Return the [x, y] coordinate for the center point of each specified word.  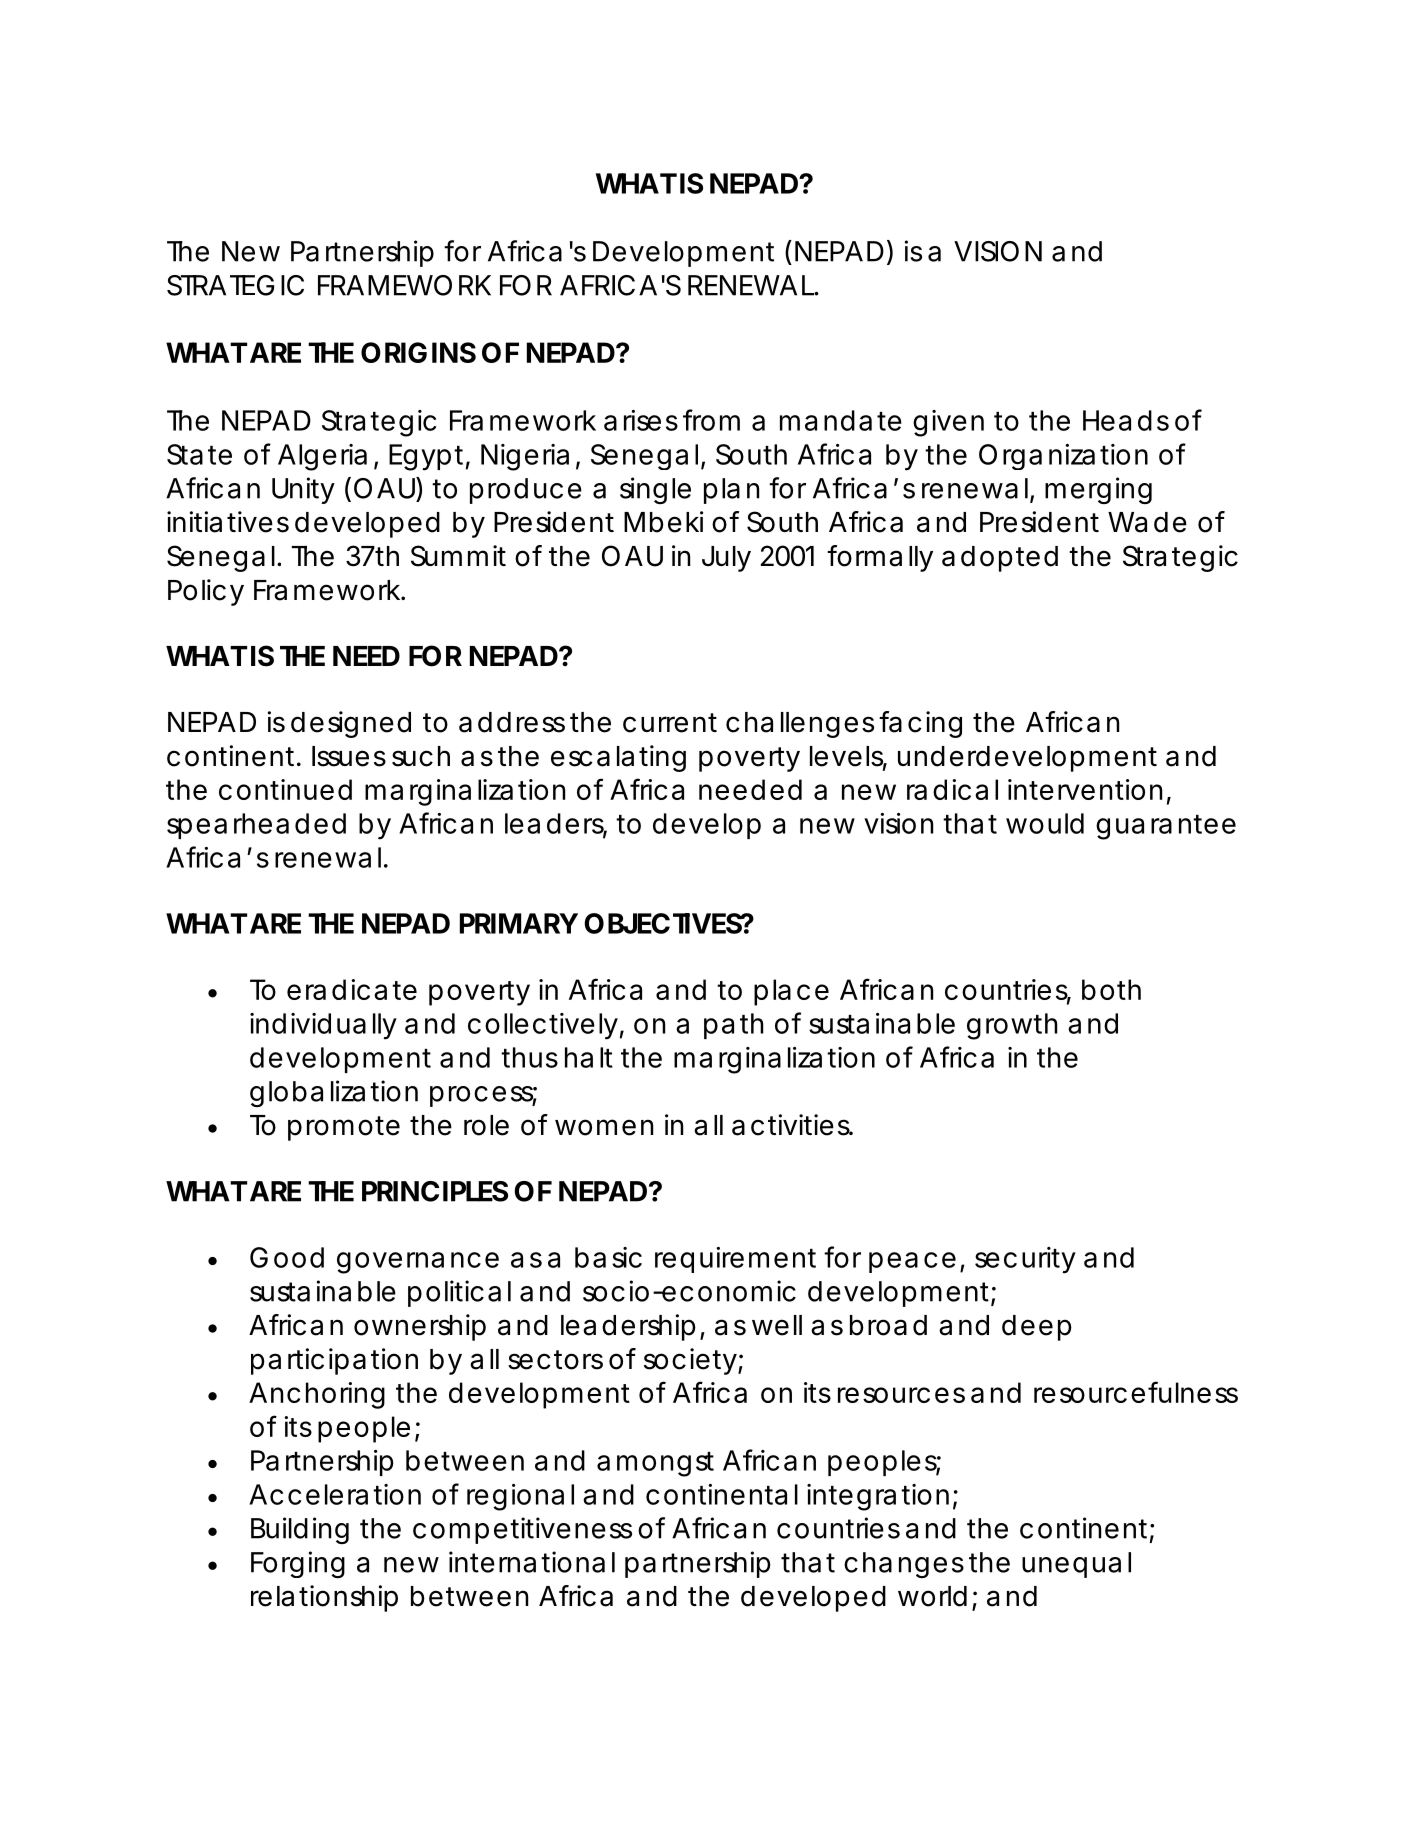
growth [1012, 1026]
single [655, 490]
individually [323, 1026]
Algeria [322, 457]
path [734, 1026]
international [532, 1562]
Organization [1063, 457]
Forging [298, 1564]
